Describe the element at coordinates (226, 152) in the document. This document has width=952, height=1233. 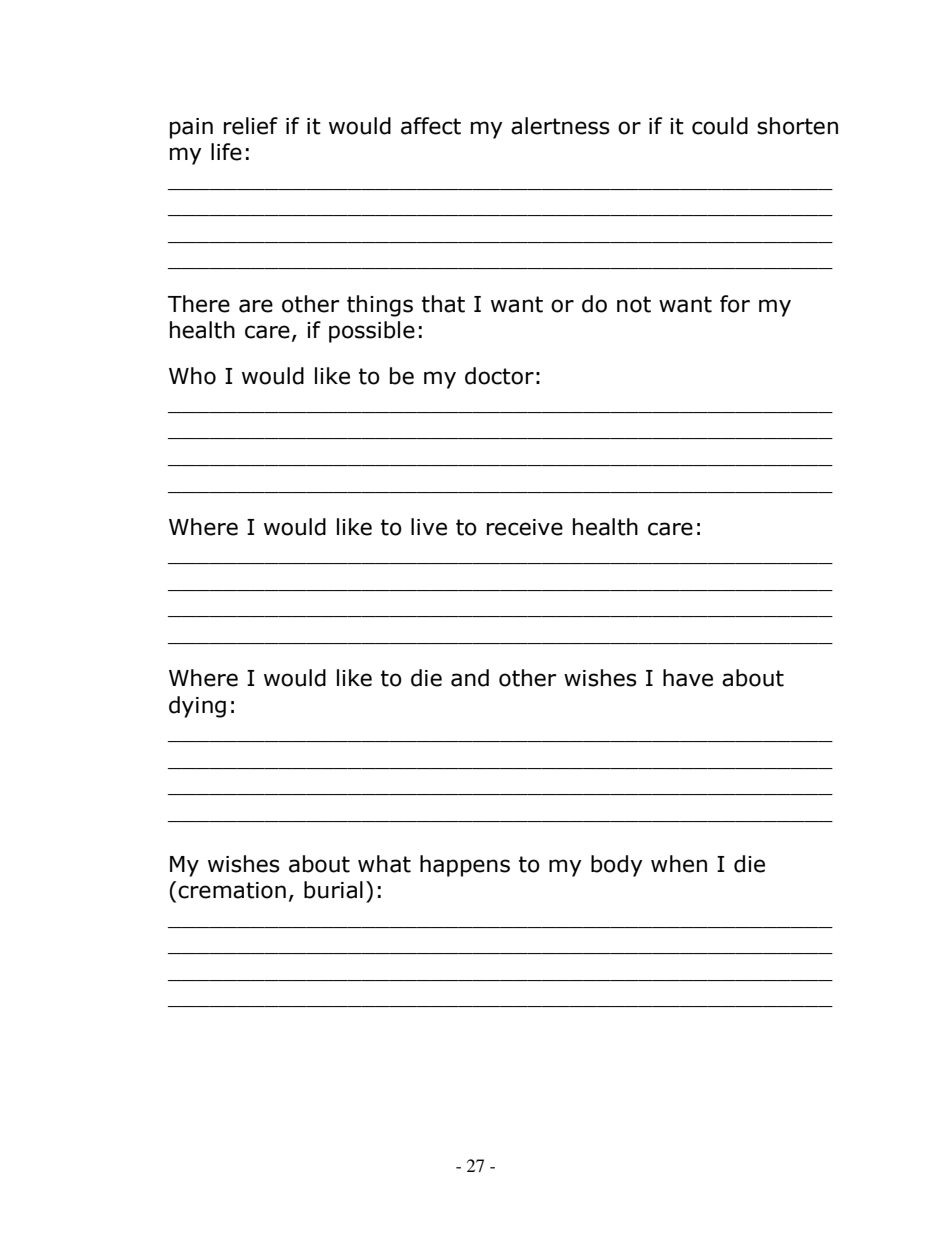
I see `life` at that location.
